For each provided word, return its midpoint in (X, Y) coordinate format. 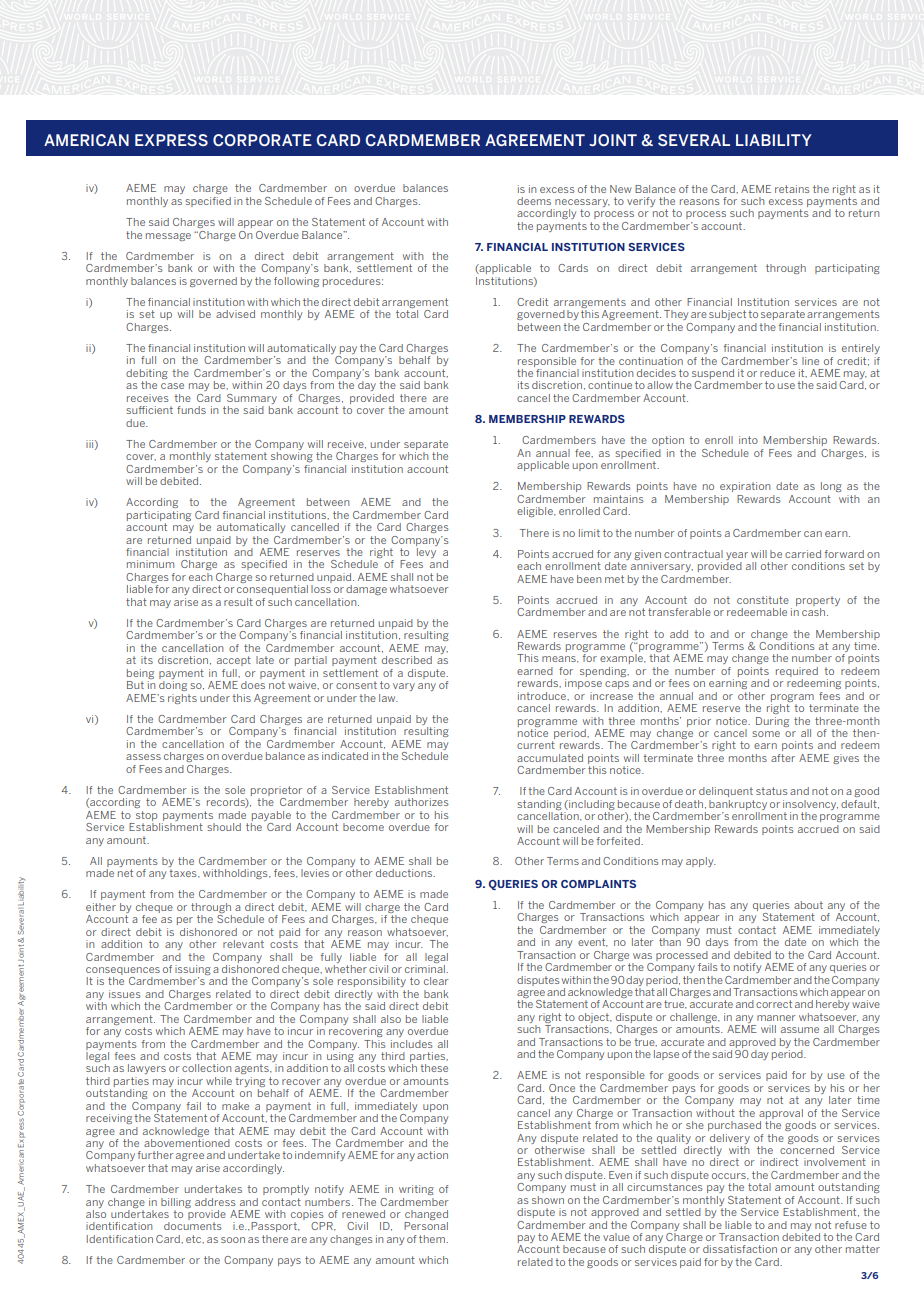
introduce (543, 696)
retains (792, 189)
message (168, 237)
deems (534, 201)
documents (193, 1226)
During (772, 722)
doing (173, 686)
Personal (426, 1226)
